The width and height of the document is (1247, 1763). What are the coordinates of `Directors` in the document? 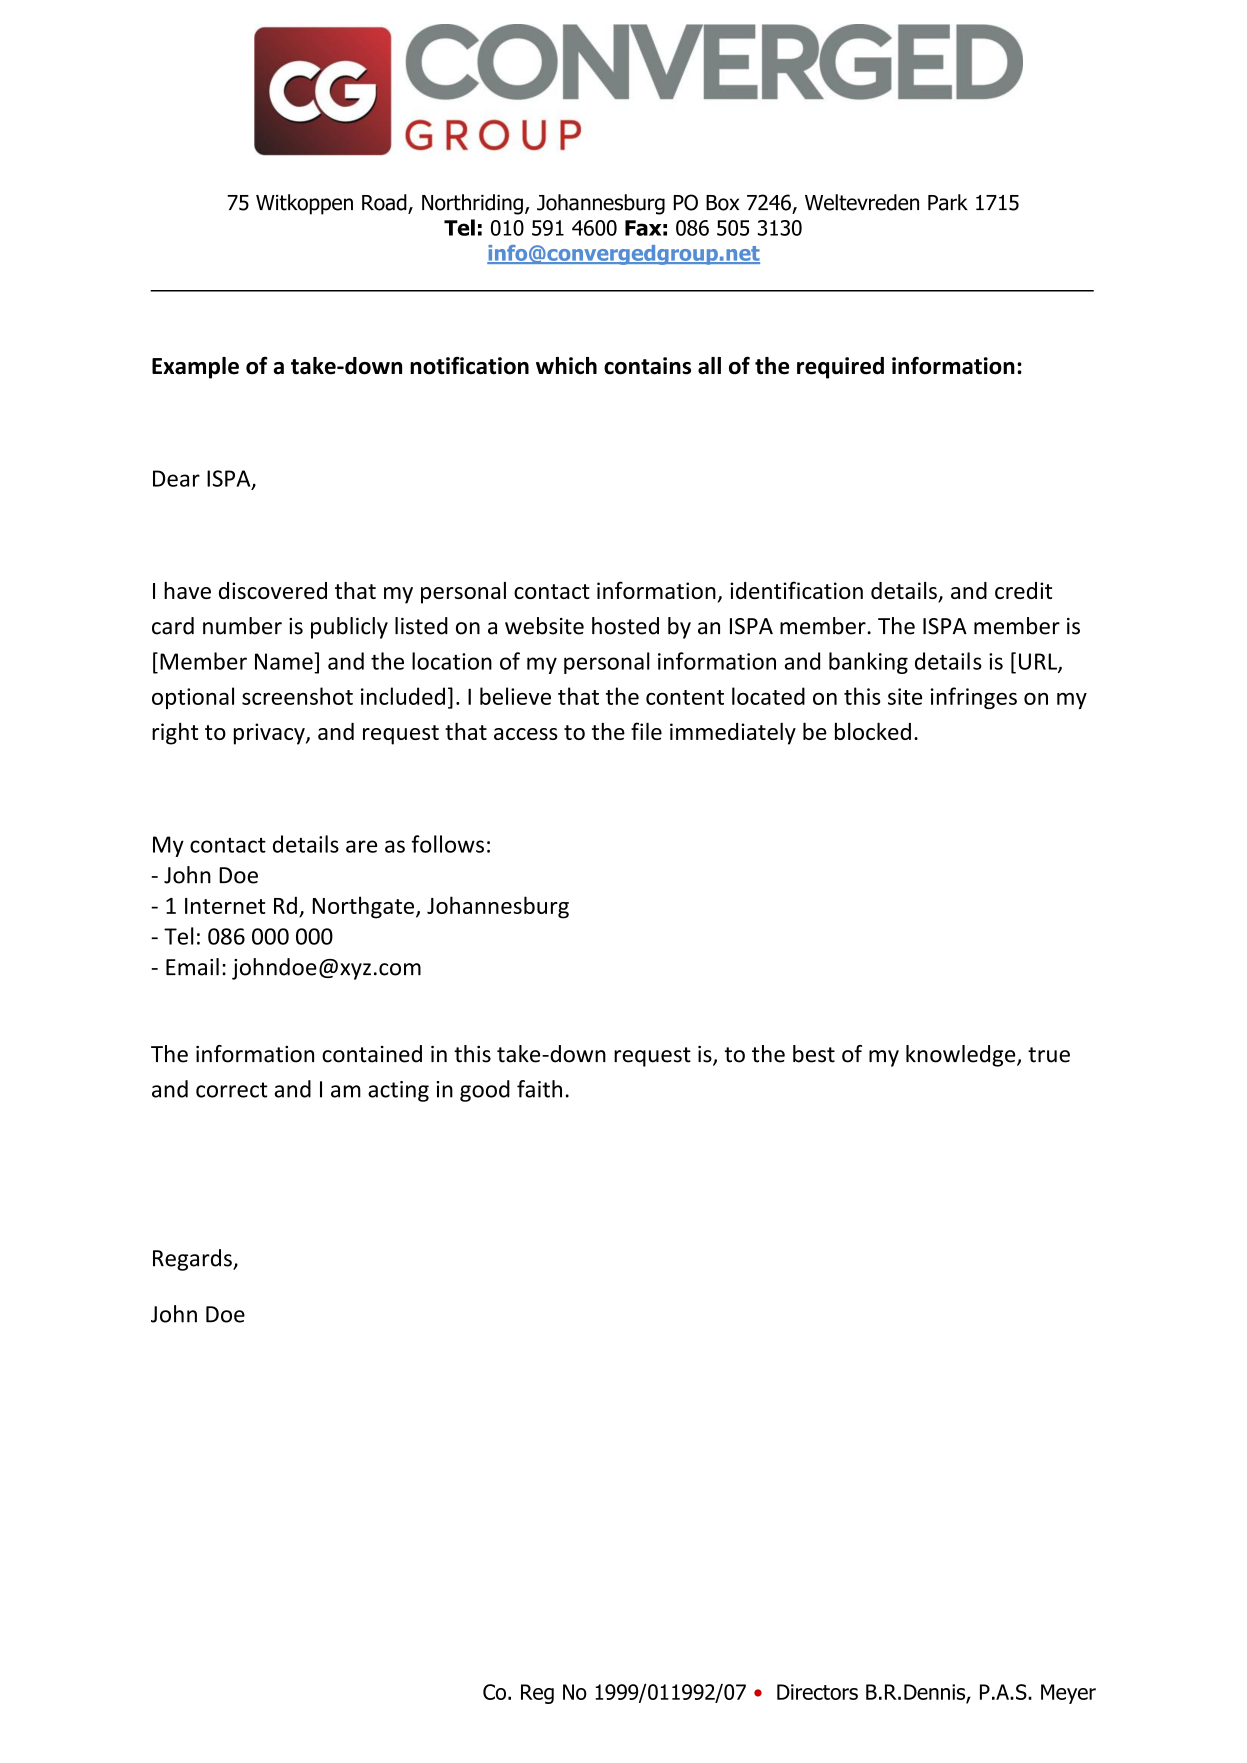 It's located at (817, 1692).
